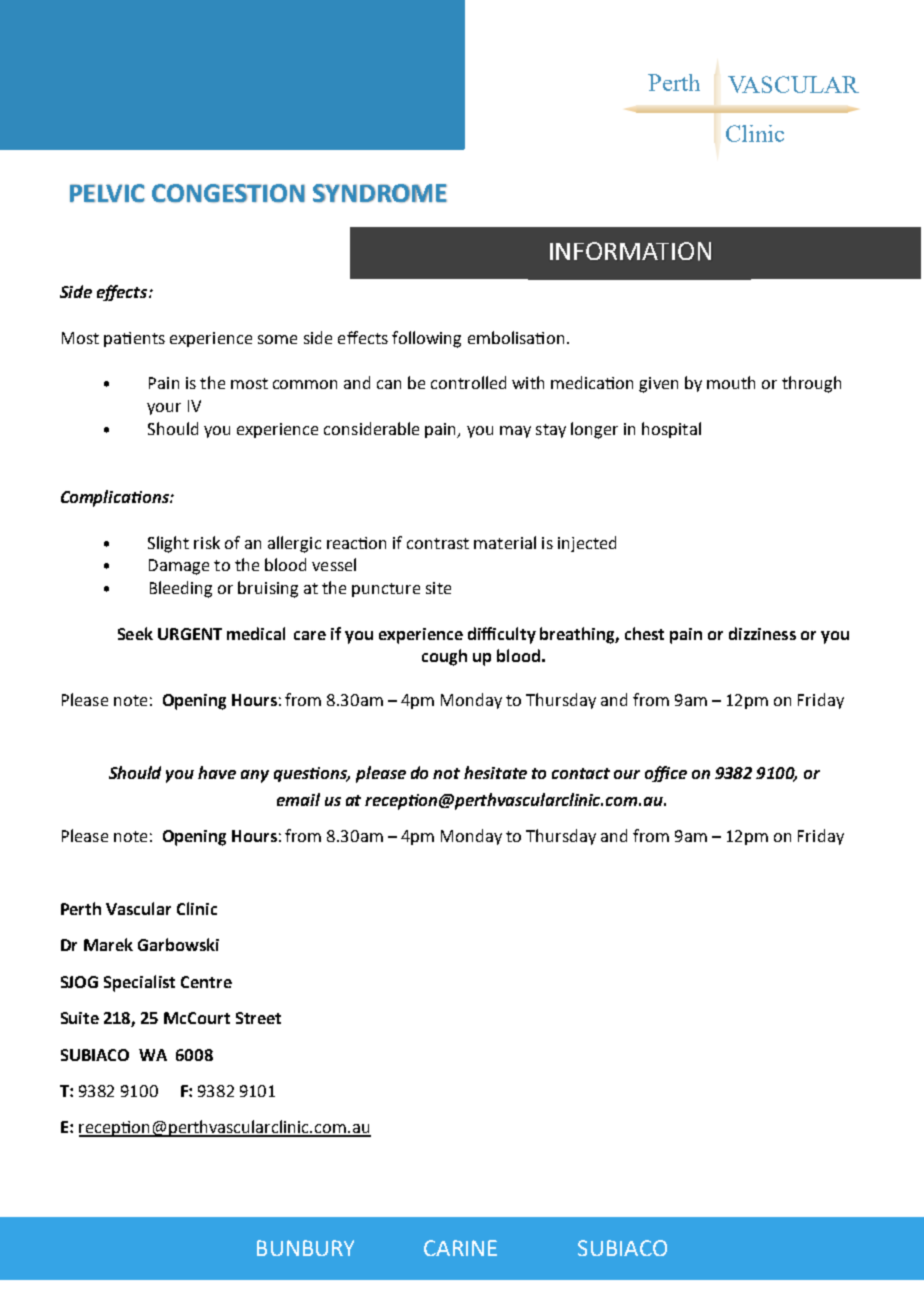 The height and width of the image is (1308, 924). Describe the element at coordinates (258, 1018) in the image. I see `Street` at that location.
